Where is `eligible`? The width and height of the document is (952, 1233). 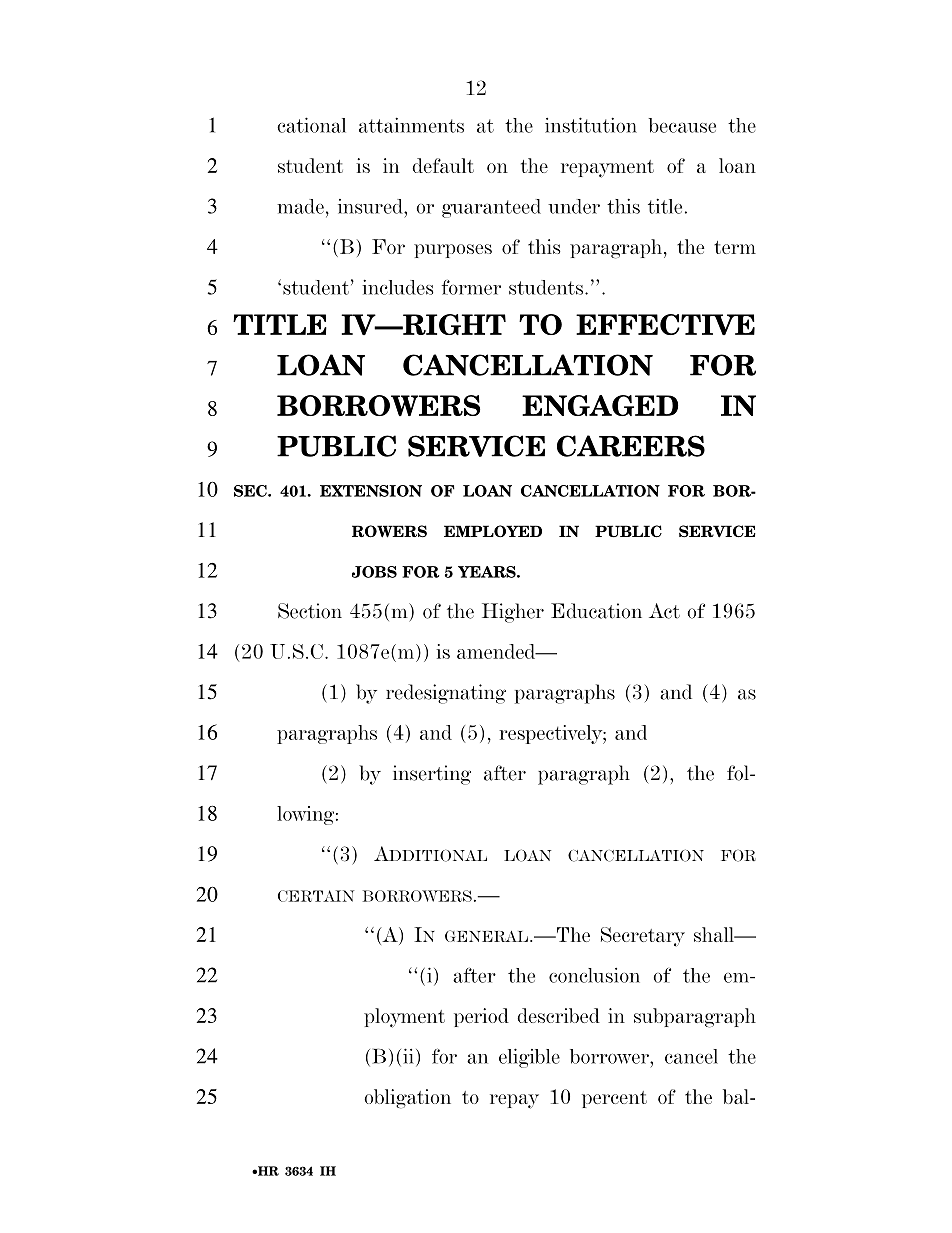
eligible is located at coordinates (529, 1058).
